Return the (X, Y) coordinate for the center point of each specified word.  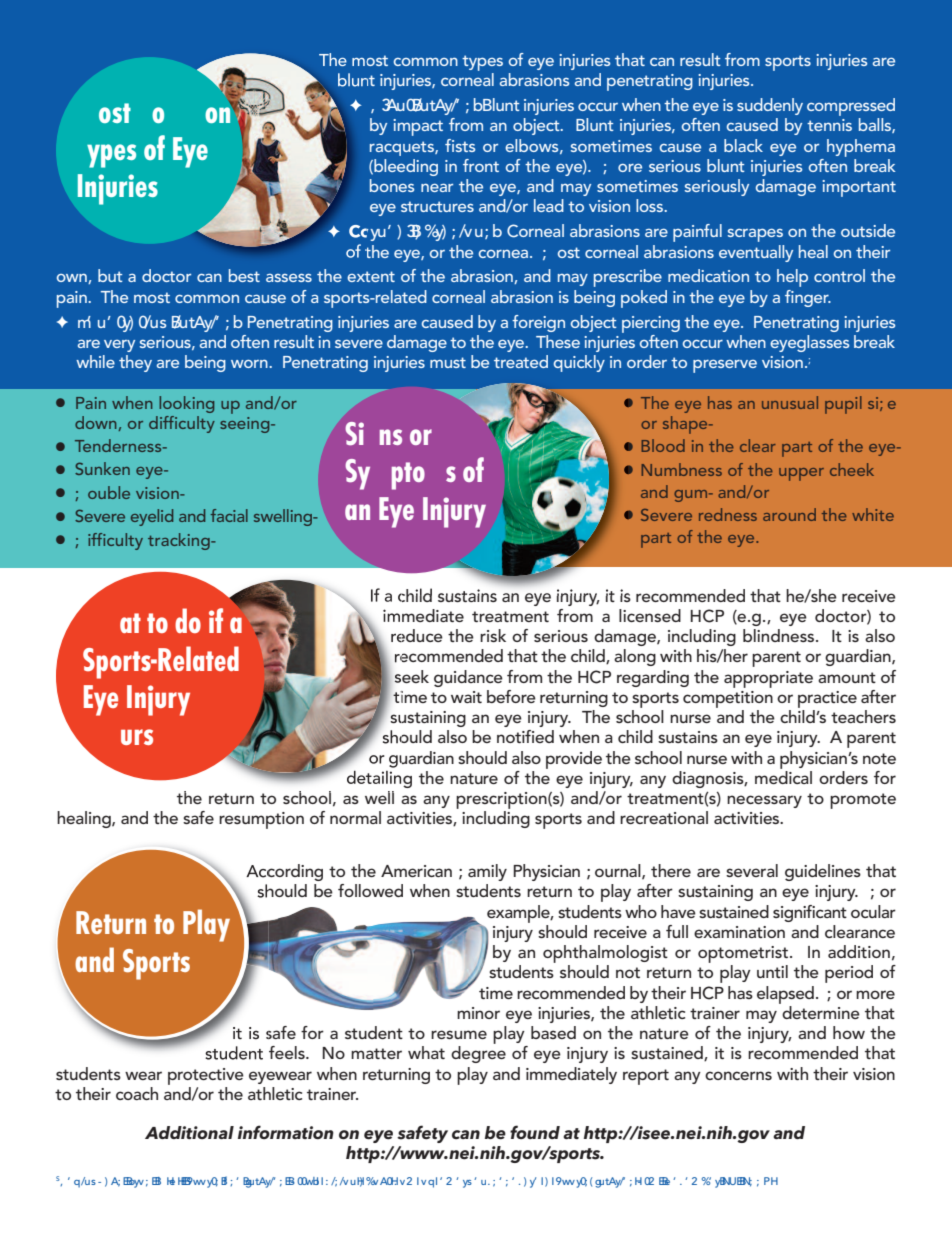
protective (206, 1076)
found (535, 1132)
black (743, 145)
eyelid (152, 517)
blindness (780, 635)
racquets (403, 148)
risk (493, 635)
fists (460, 145)
